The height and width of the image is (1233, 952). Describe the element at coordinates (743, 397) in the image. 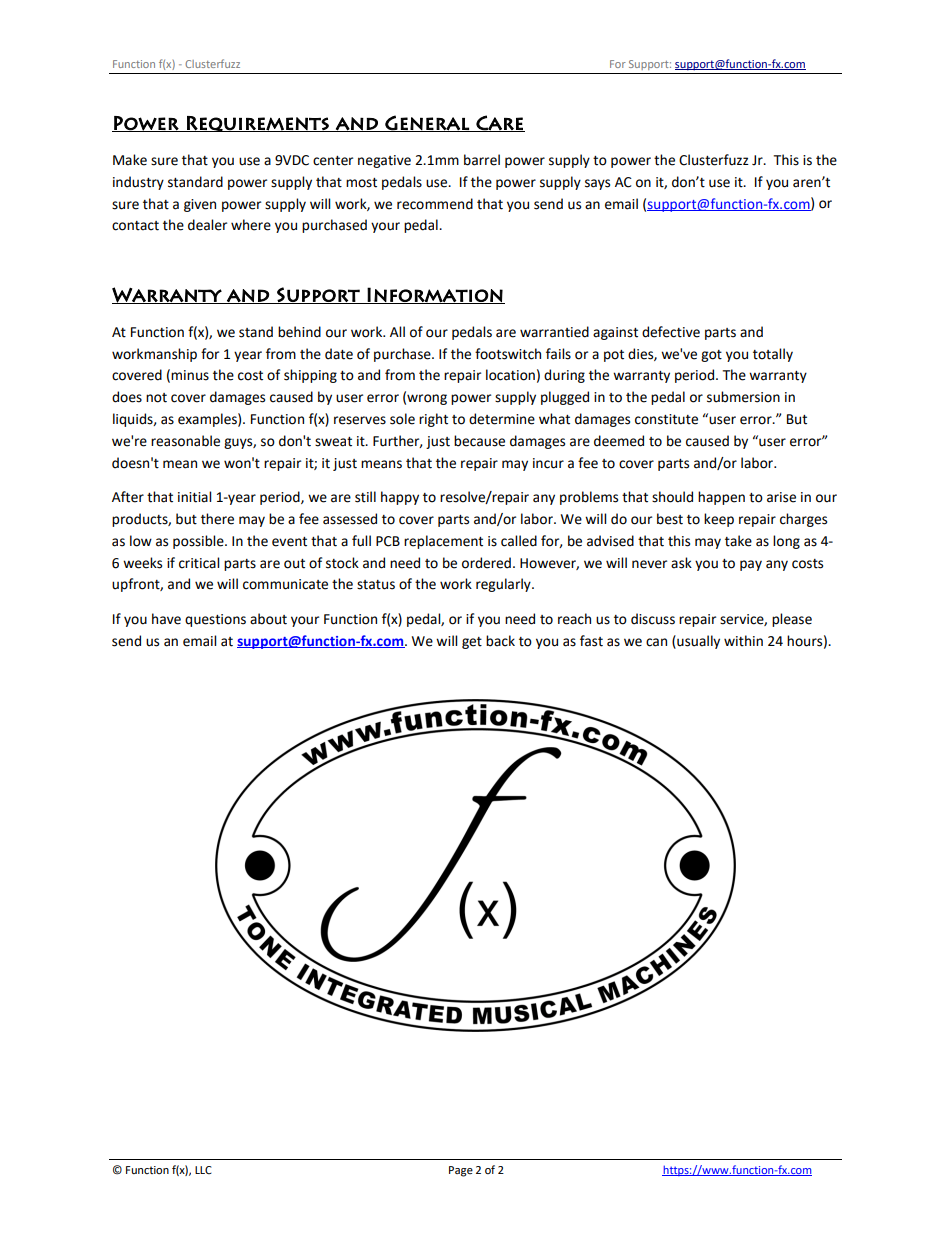

I see `submersion` at that location.
